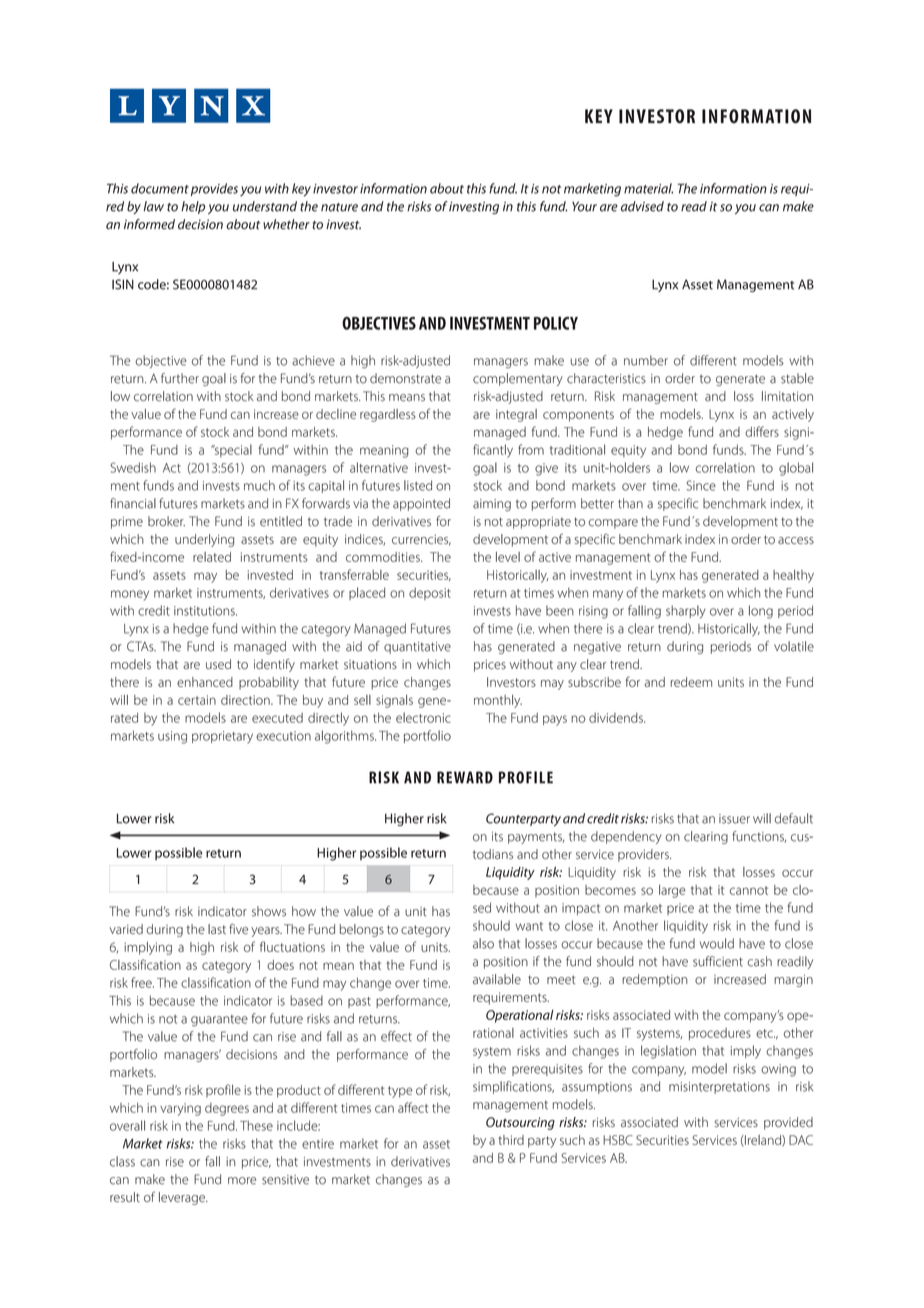 The height and width of the screenshot is (1308, 924). What do you see at coordinates (242, 1181) in the screenshot?
I see `more` at bounding box center [242, 1181].
